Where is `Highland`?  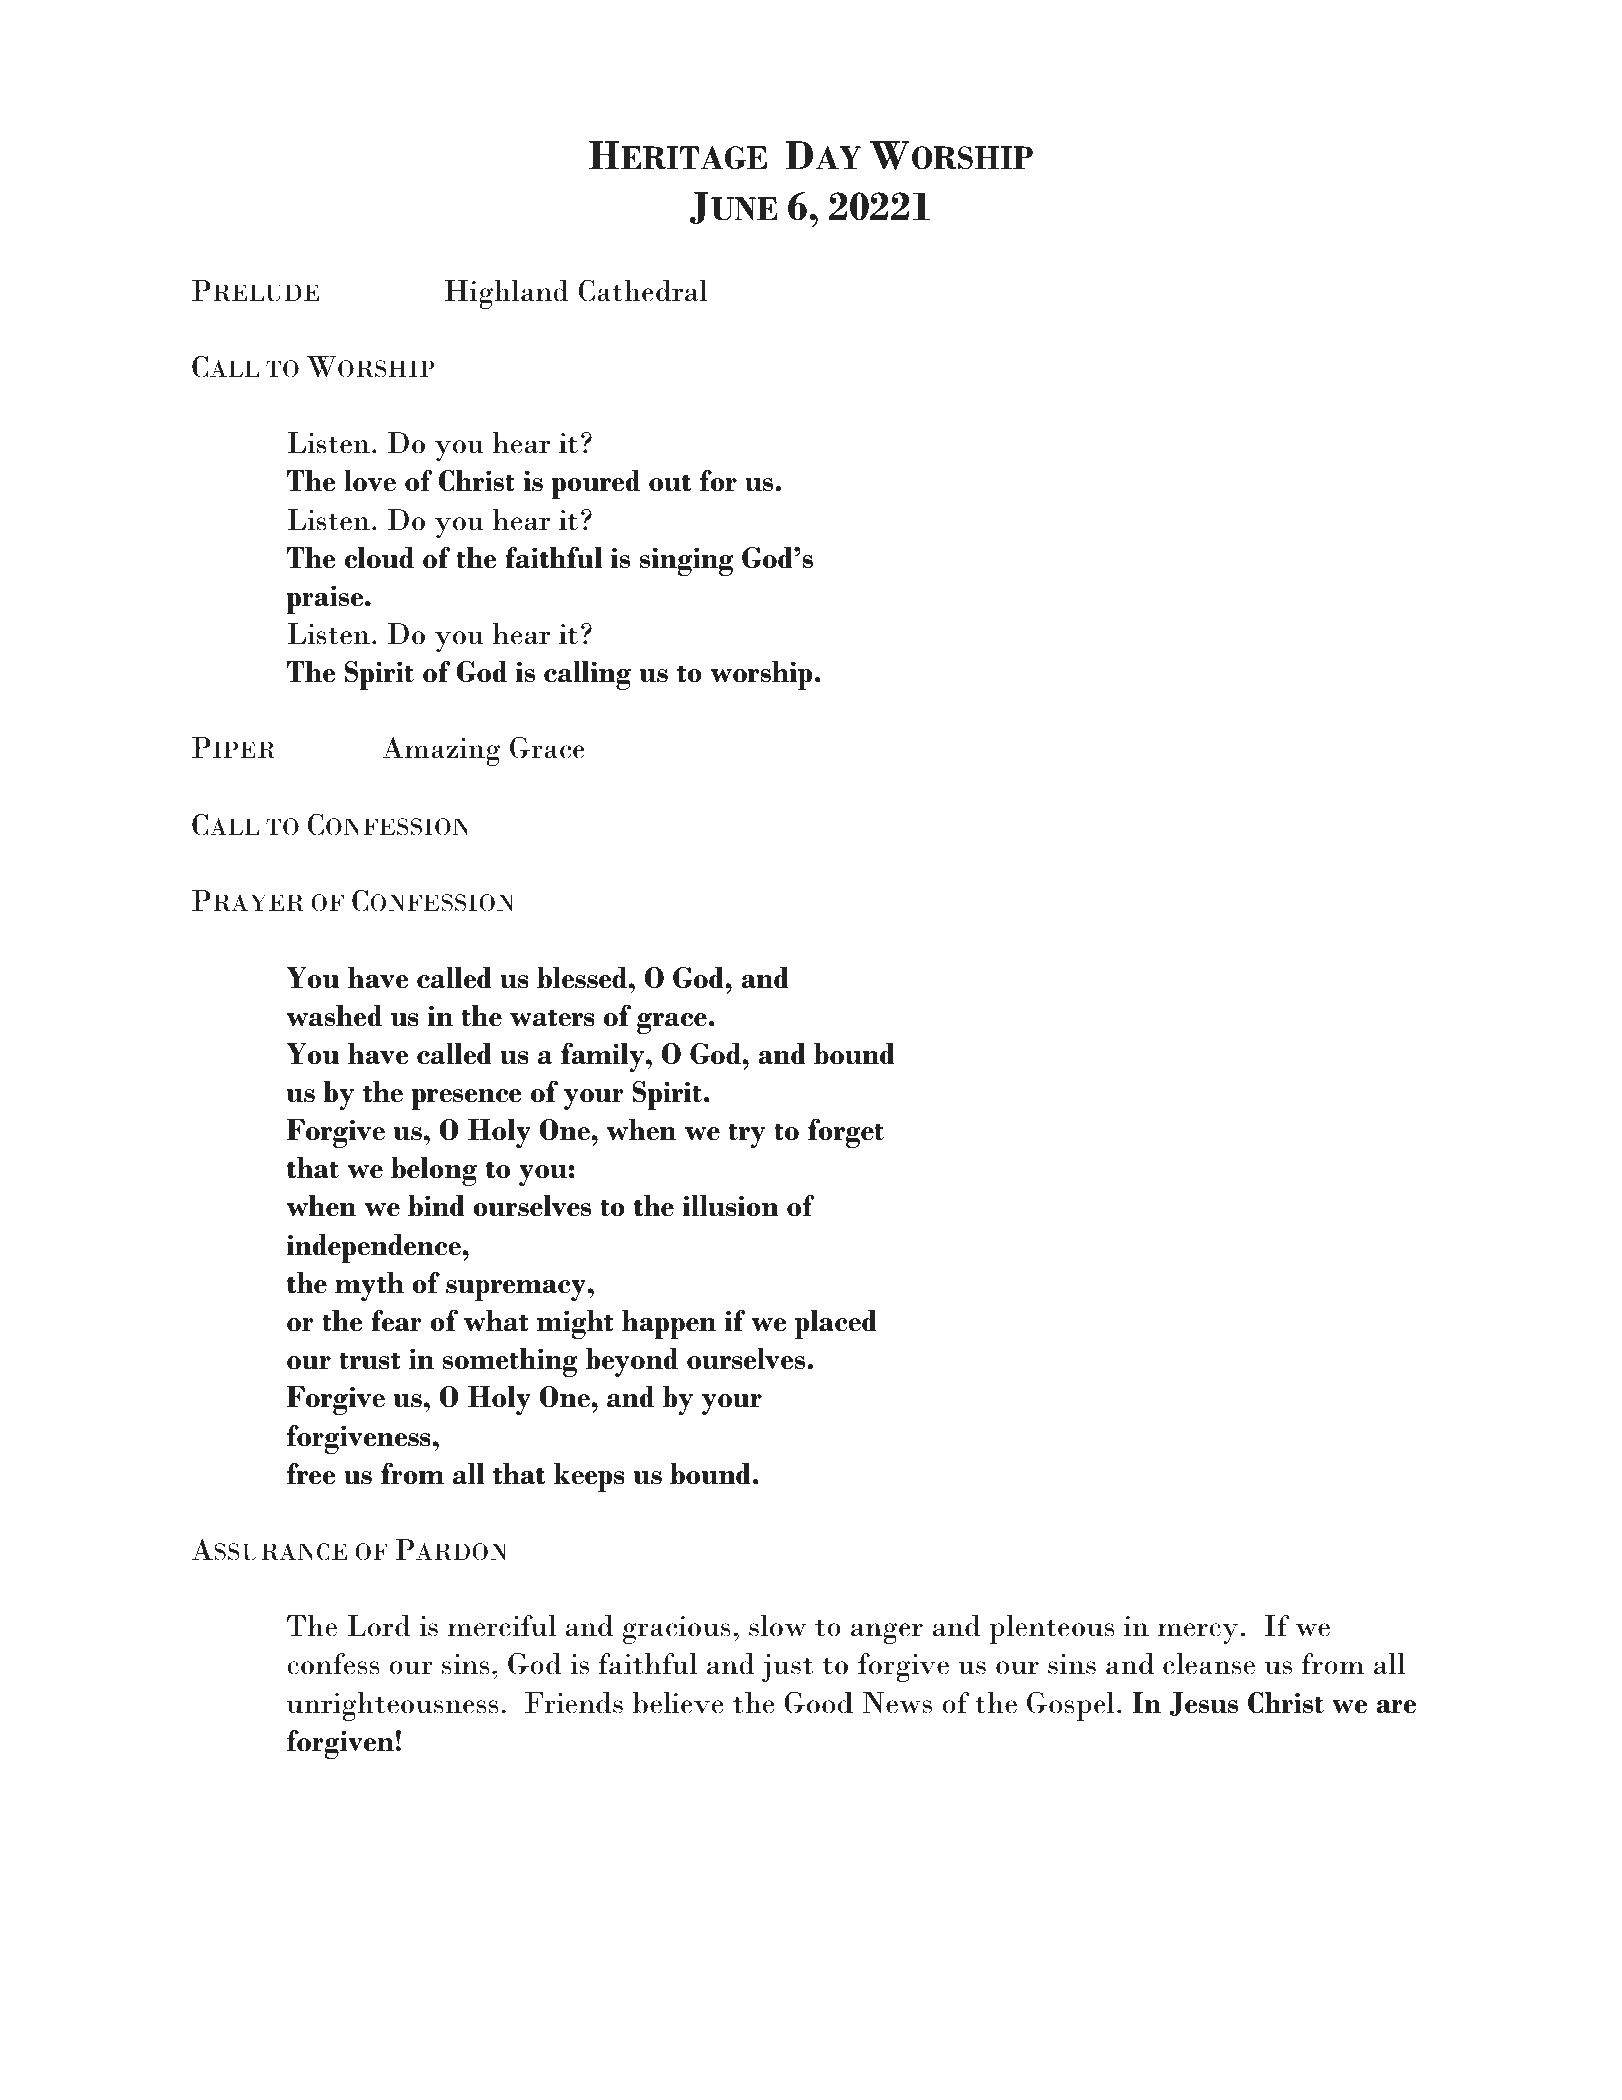 Highland is located at coordinates (507, 294).
